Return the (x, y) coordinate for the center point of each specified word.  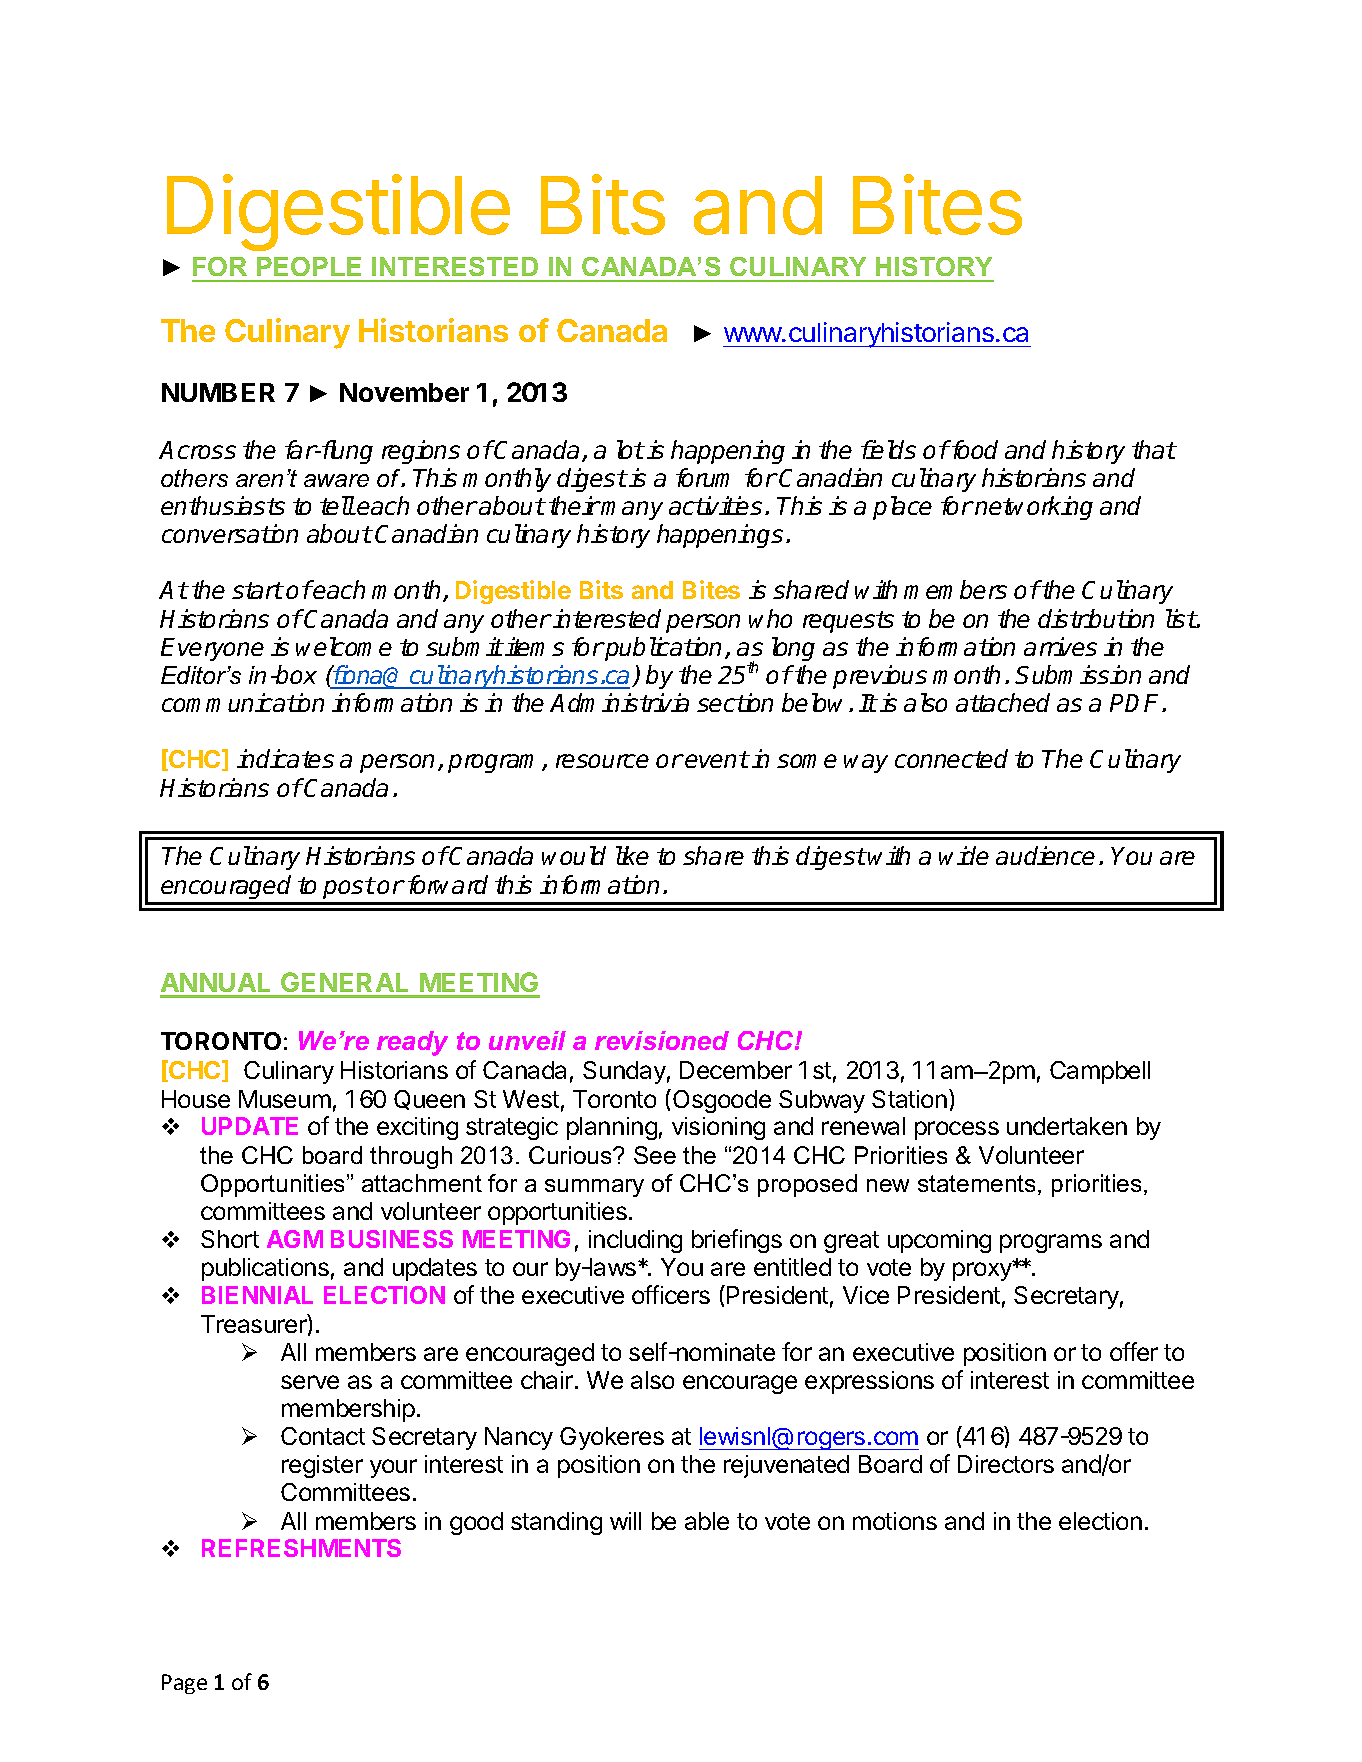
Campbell (1100, 1072)
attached (1003, 702)
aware (336, 480)
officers (671, 1294)
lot (630, 449)
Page (184, 1684)
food (973, 449)
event (717, 759)
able (707, 1521)
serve (310, 1382)
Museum (285, 1099)
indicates (285, 758)
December (736, 1070)
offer (1134, 1351)
